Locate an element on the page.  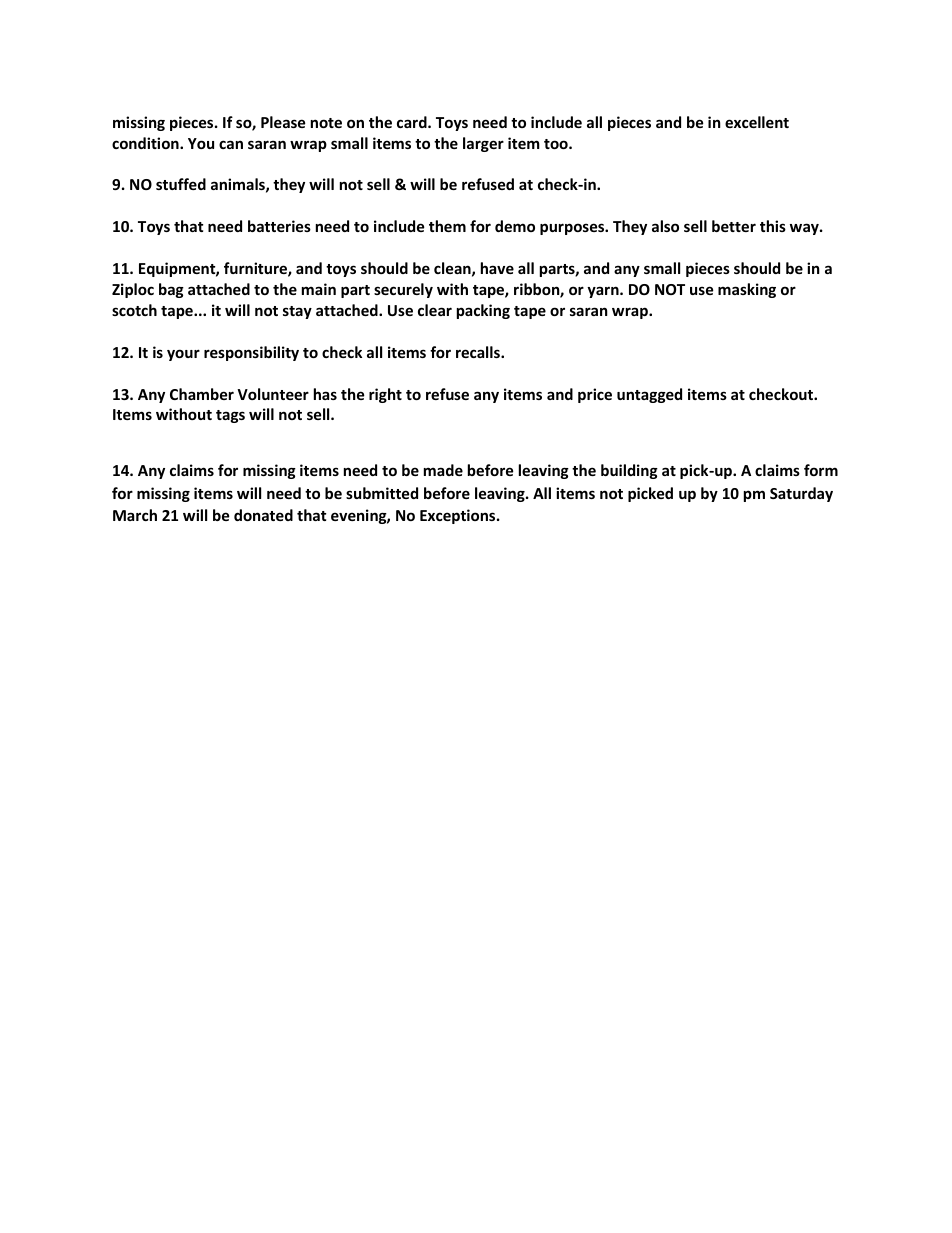
donated is located at coordinates (263, 515).
